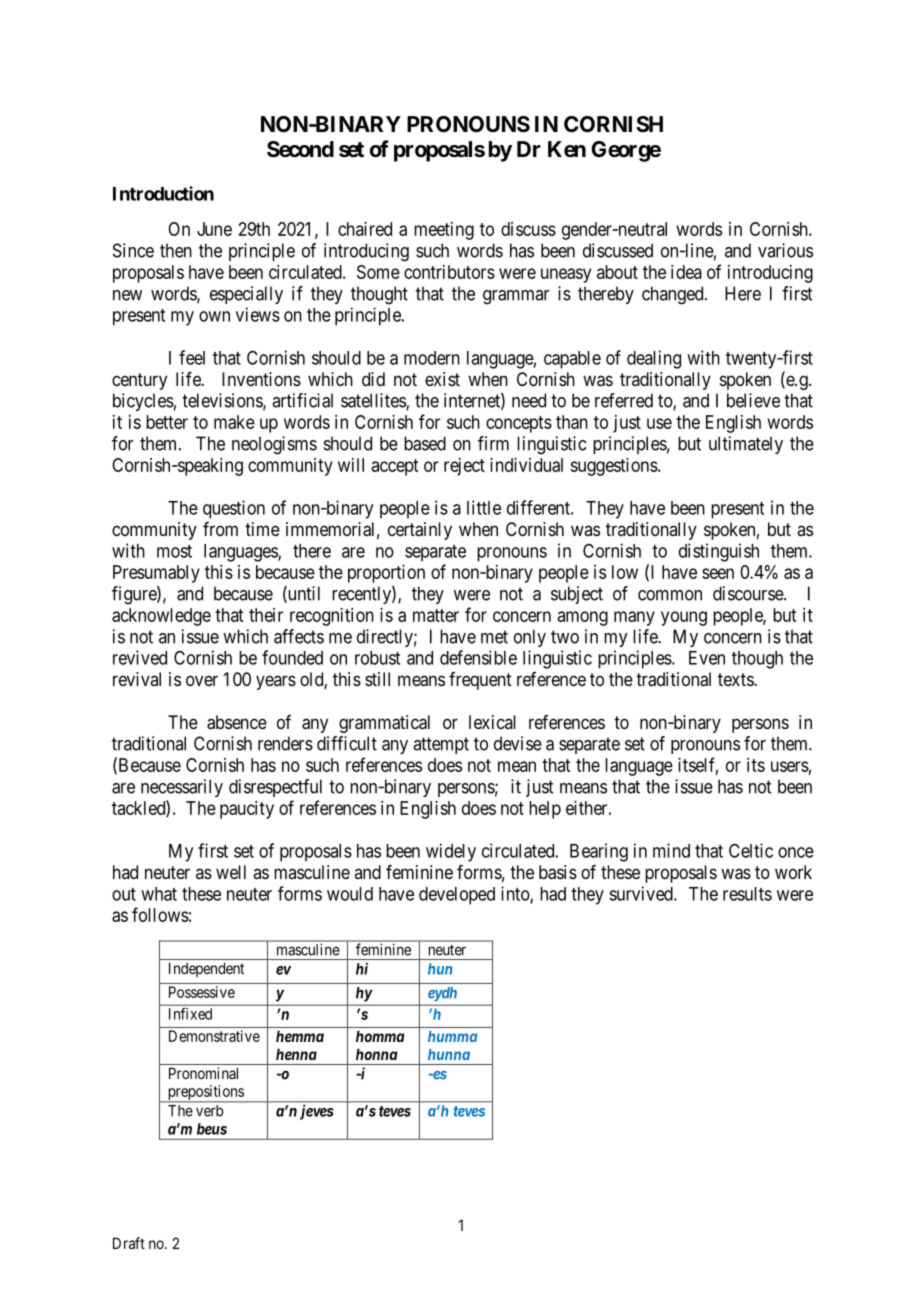 The height and width of the screenshot is (1308, 924). Describe the element at coordinates (231, 872) in the screenshot. I see `well` at that location.
